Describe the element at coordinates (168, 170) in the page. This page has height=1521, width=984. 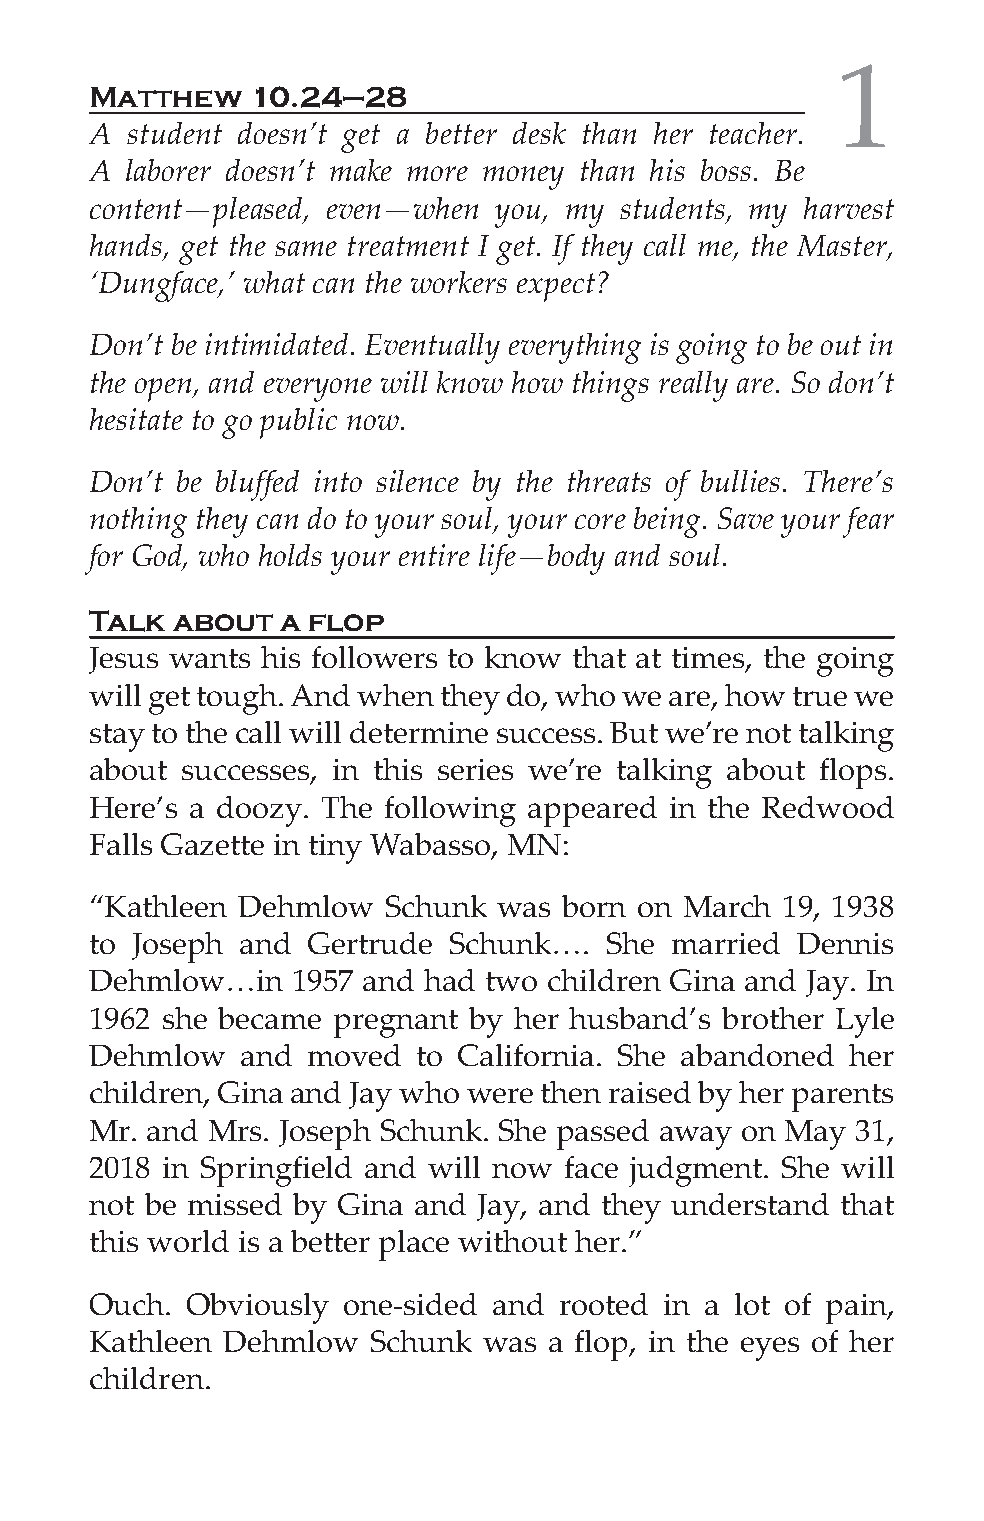
I see `laborer` at that location.
